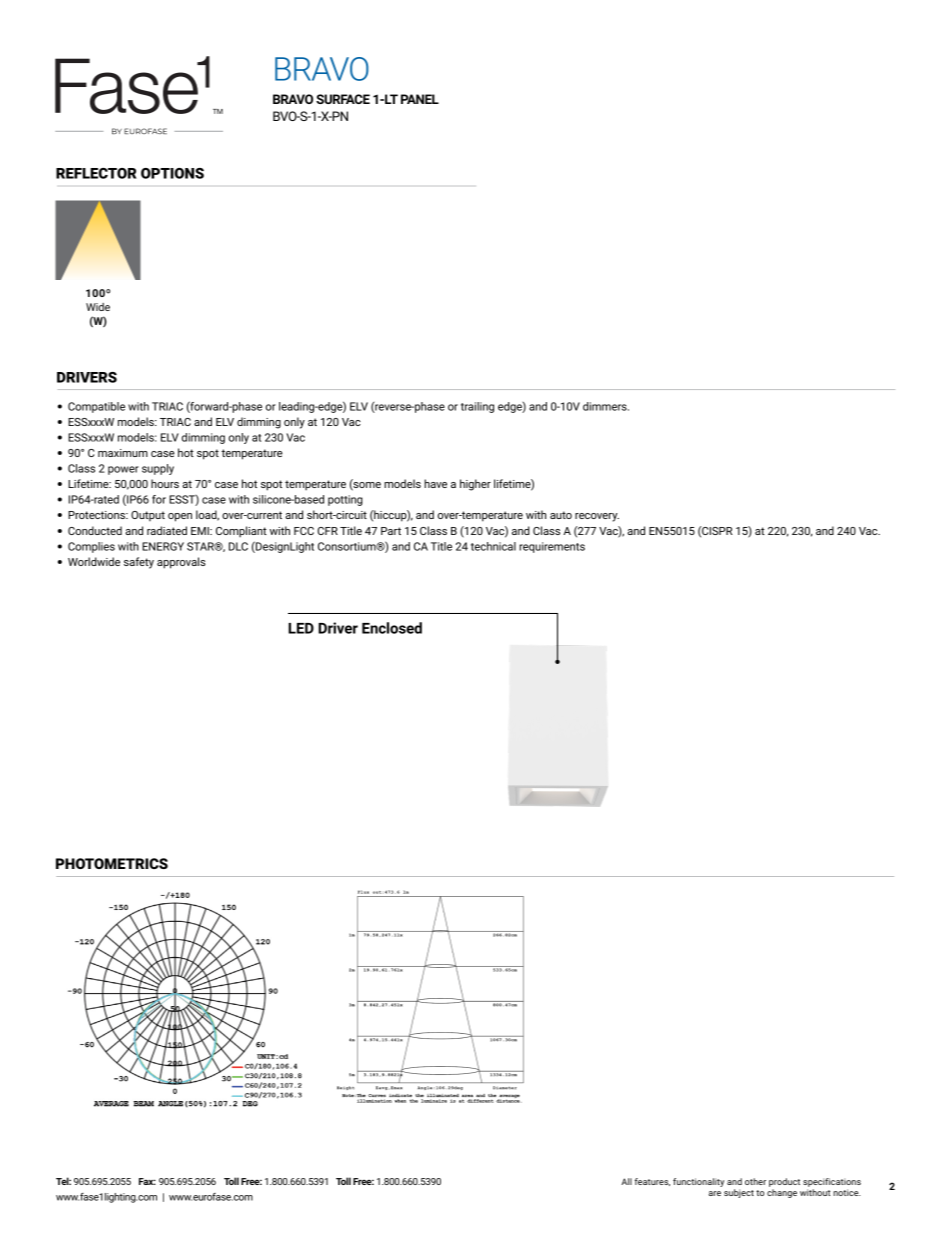 The image size is (952, 1233). What do you see at coordinates (626, 1181) in the screenshot?
I see `All` at bounding box center [626, 1181].
